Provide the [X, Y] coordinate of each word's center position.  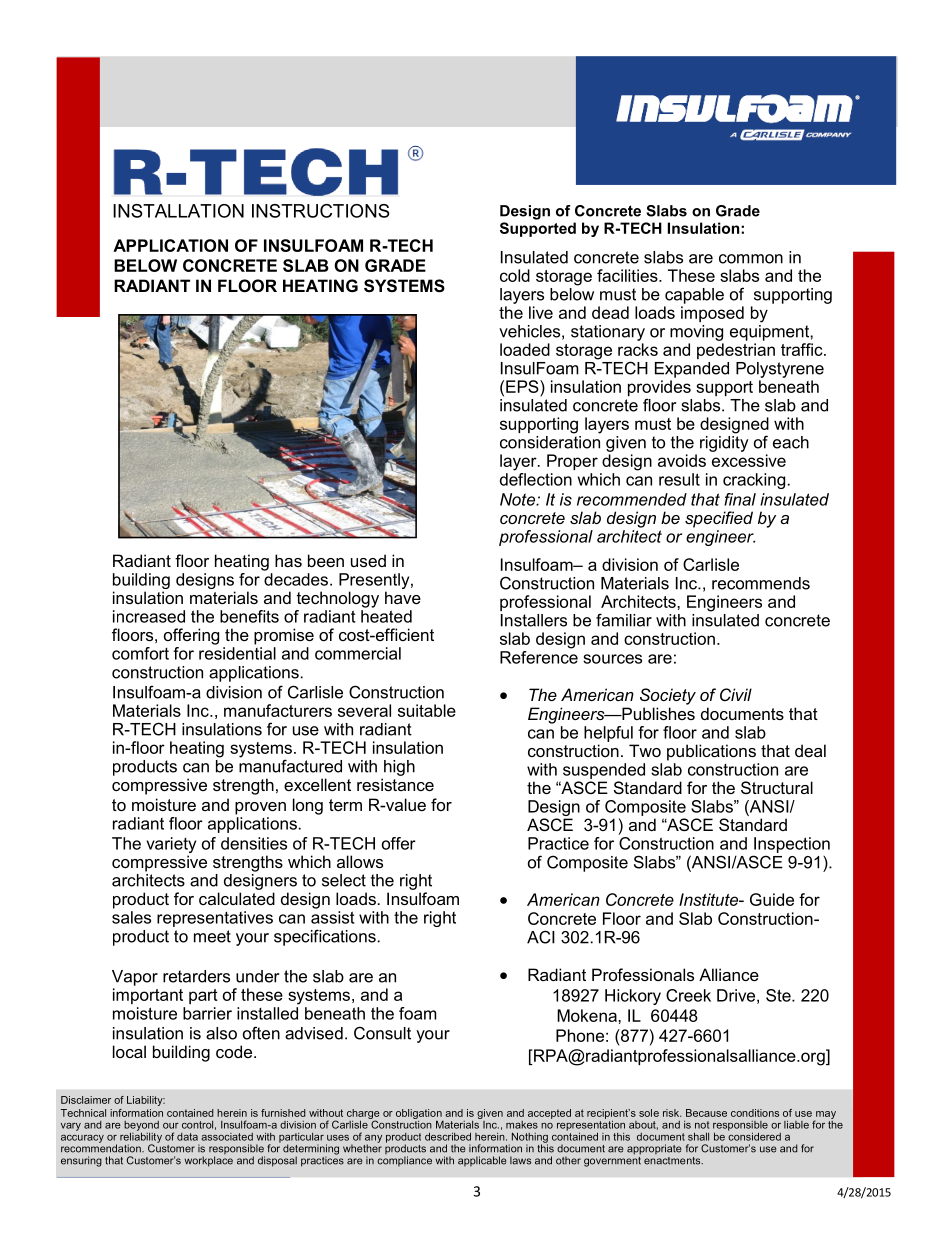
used [368, 560]
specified [719, 519]
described [448, 1136]
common [751, 259]
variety [171, 845]
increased [149, 616]
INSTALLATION [178, 211]
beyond [141, 1127]
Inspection [792, 845]
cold [515, 275]
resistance [395, 784]
